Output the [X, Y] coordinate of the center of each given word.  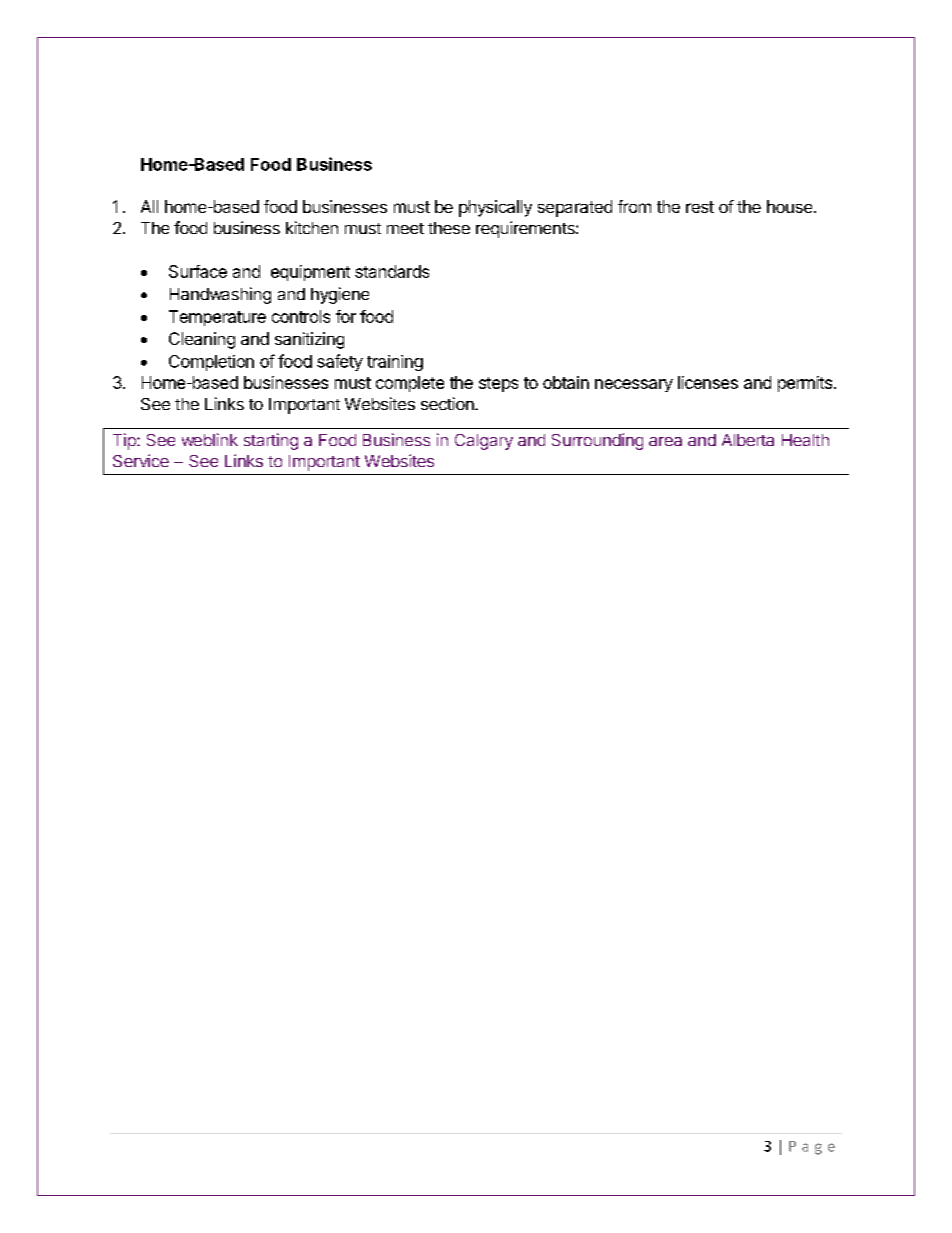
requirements [526, 229]
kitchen [312, 227]
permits [805, 384]
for [346, 316]
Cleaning [202, 340]
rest [700, 207]
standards [392, 271]
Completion [211, 363]
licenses [708, 382]
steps [498, 384]
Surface [198, 271]
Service [141, 460]
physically [495, 208]
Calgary [484, 442]
